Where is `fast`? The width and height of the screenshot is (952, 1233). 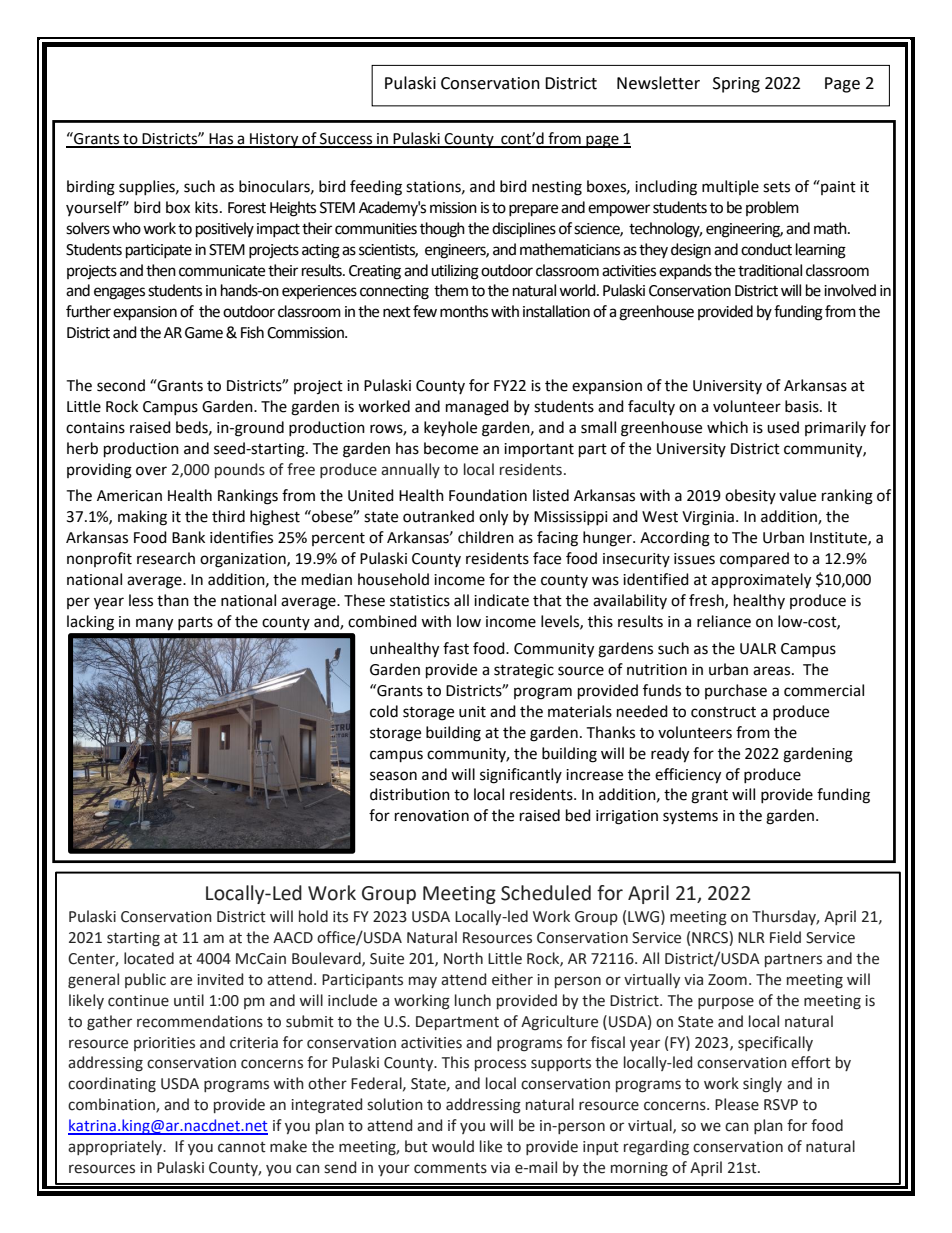
fast is located at coordinates (456, 648).
